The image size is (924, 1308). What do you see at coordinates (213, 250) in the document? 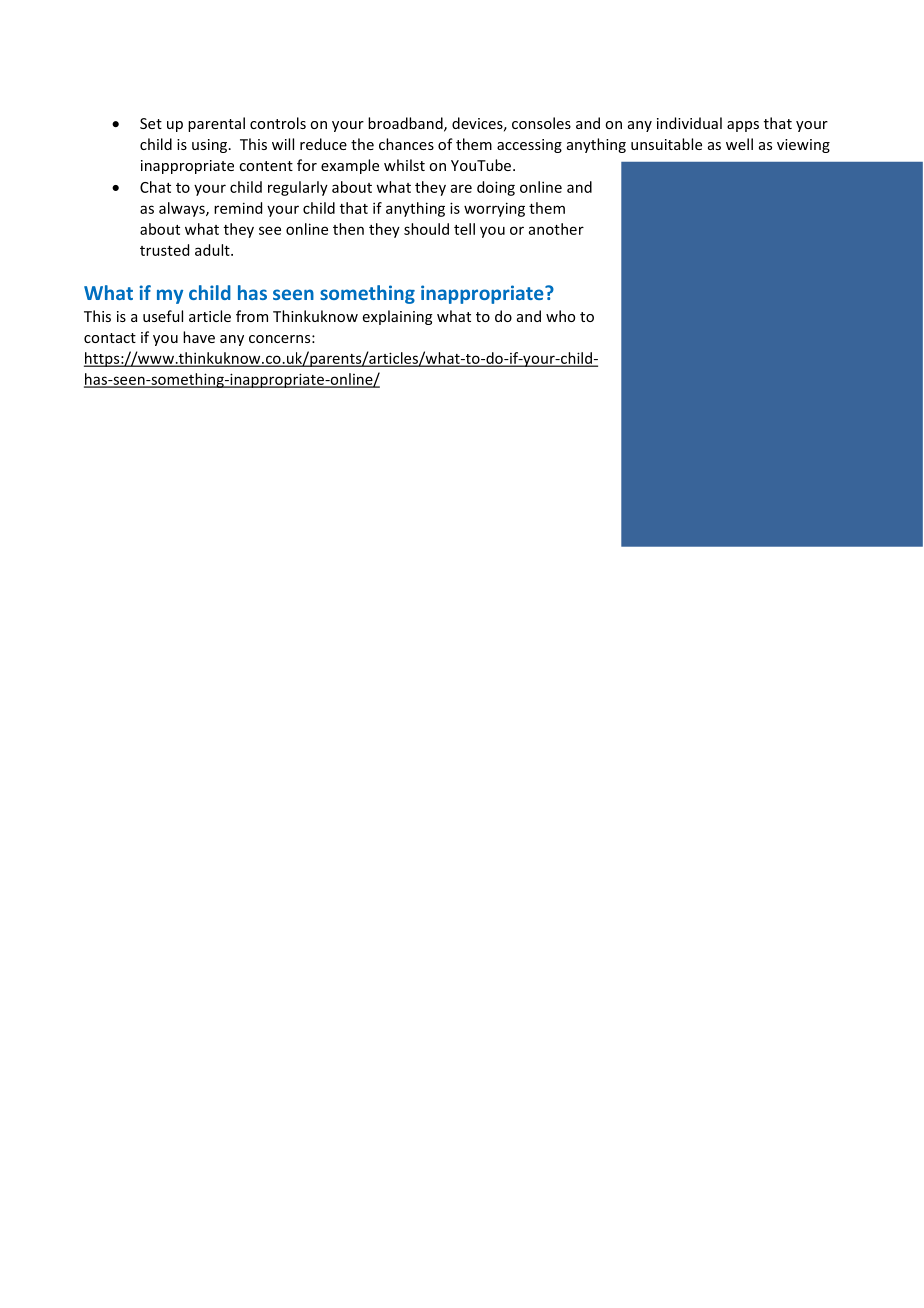
I see `adult` at bounding box center [213, 250].
